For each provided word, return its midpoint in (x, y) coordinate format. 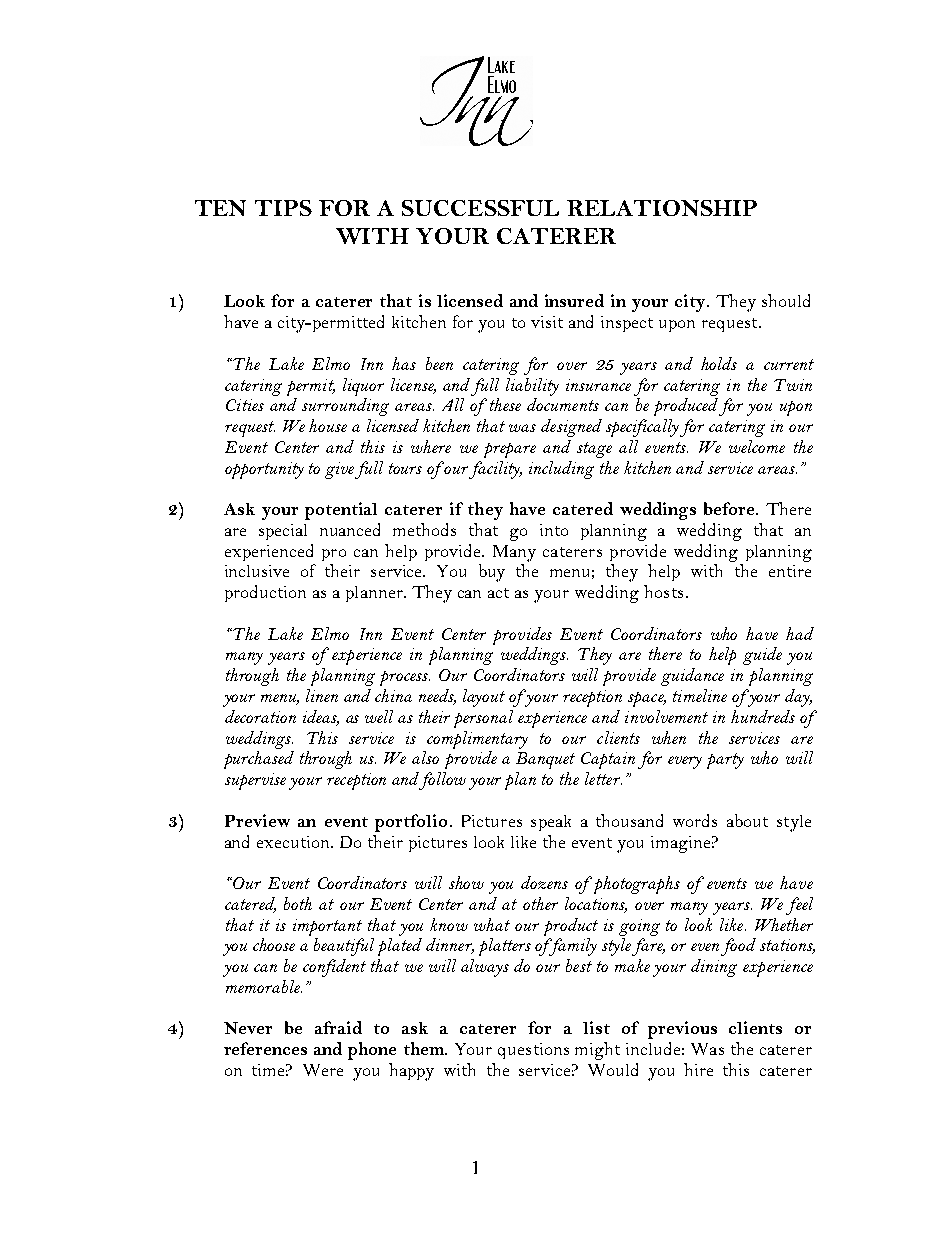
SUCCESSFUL (480, 208)
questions (533, 1051)
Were (323, 1070)
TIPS (283, 208)
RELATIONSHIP (662, 208)
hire (698, 1069)
